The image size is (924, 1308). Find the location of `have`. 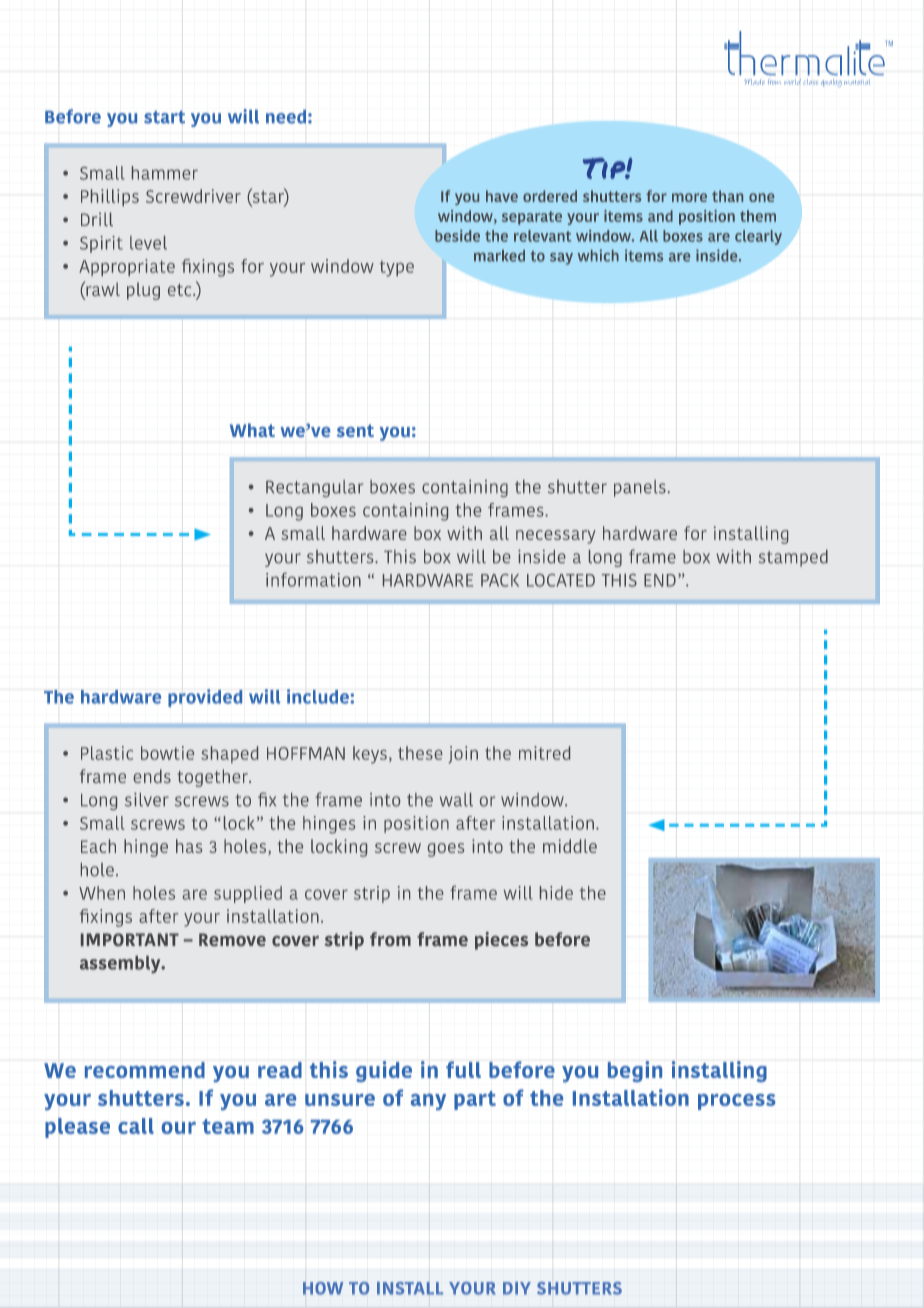

have is located at coordinates (502, 196).
